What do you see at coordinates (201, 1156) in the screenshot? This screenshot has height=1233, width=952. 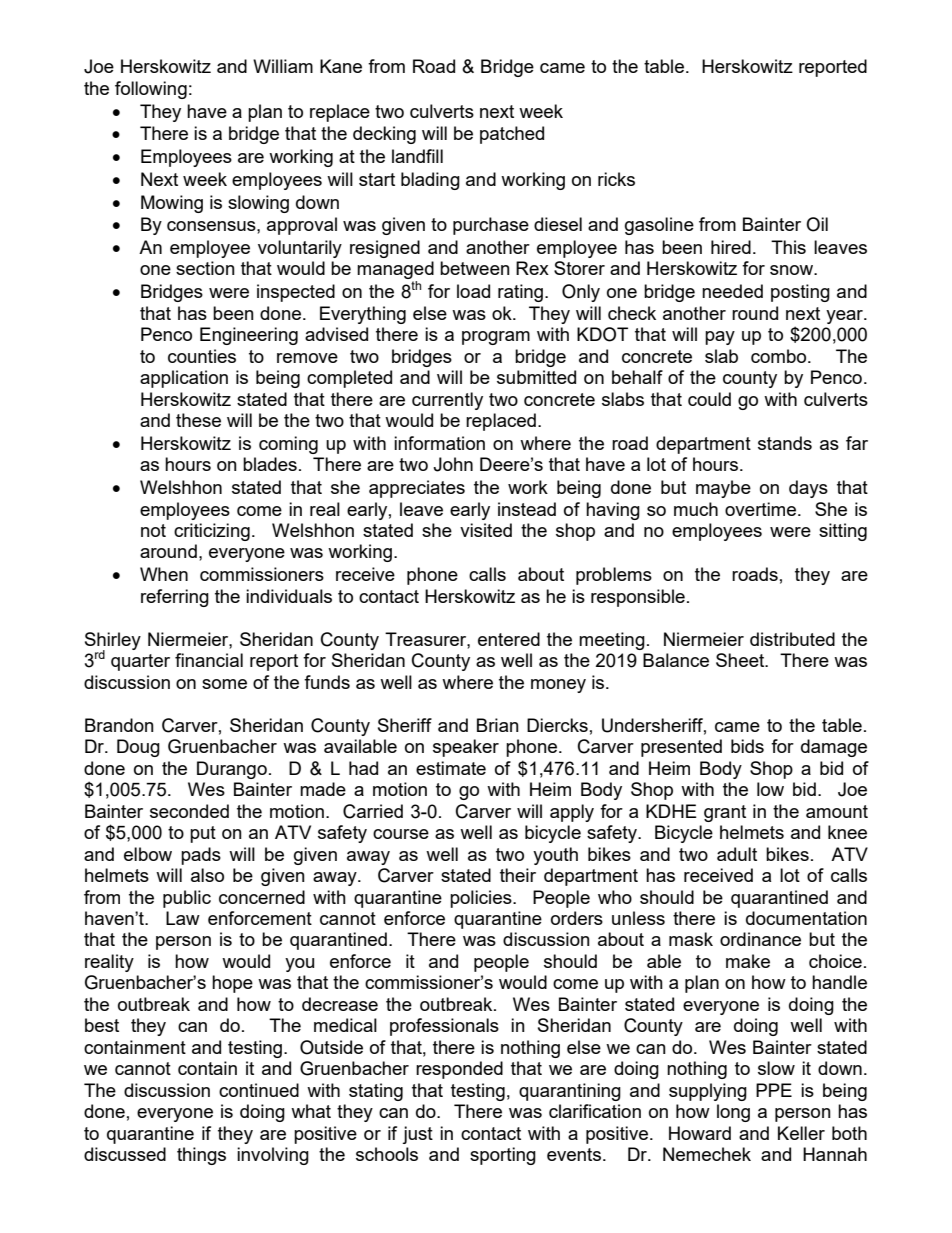 I see `things` at bounding box center [201, 1156].
